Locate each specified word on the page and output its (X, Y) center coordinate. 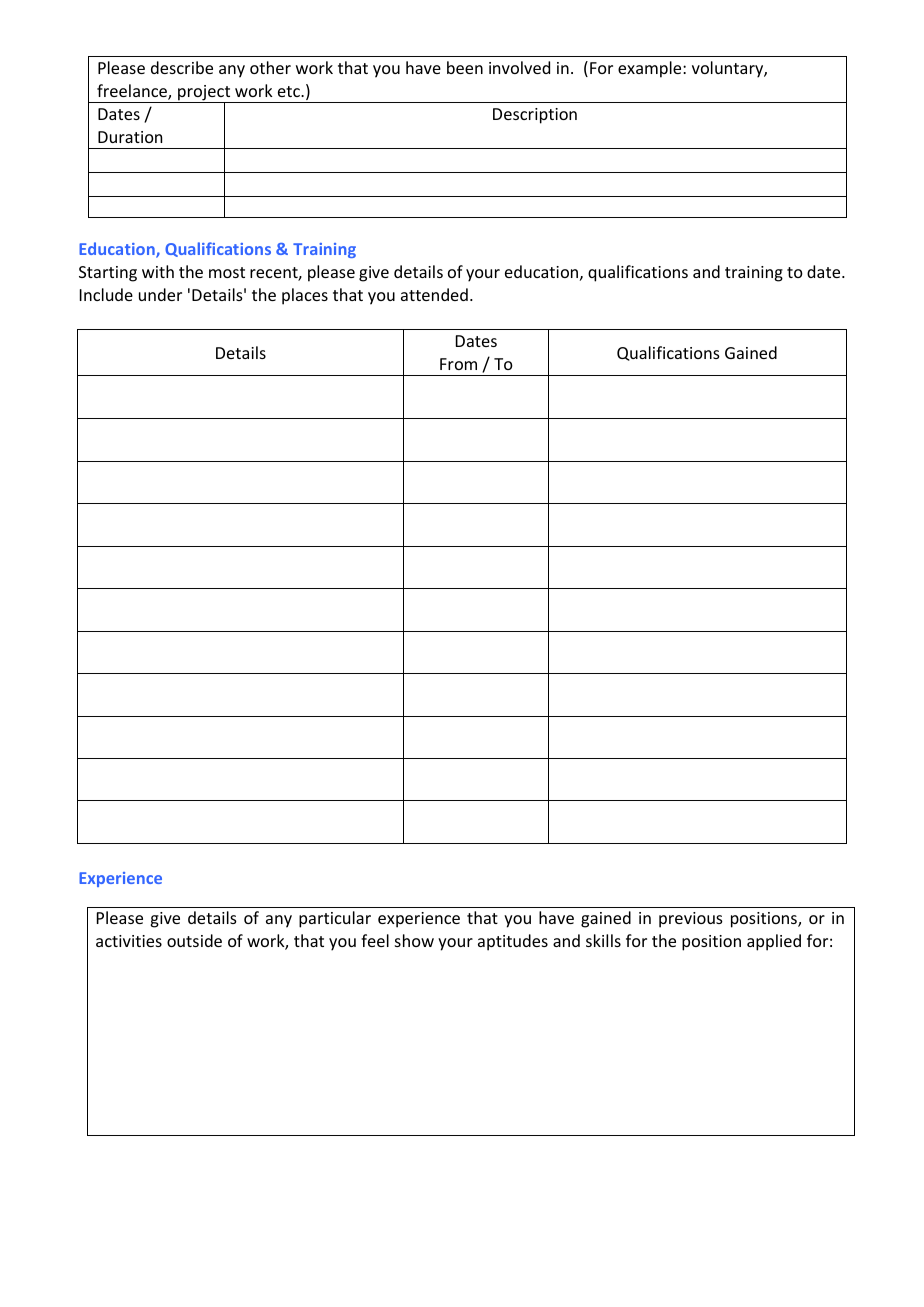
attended (434, 294)
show (414, 940)
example (651, 69)
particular (335, 919)
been (465, 67)
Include (106, 294)
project (204, 94)
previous (691, 920)
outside (194, 940)
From (458, 364)
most (227, 272)
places (305, 296)
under (160, 294)
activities (129, 941)
